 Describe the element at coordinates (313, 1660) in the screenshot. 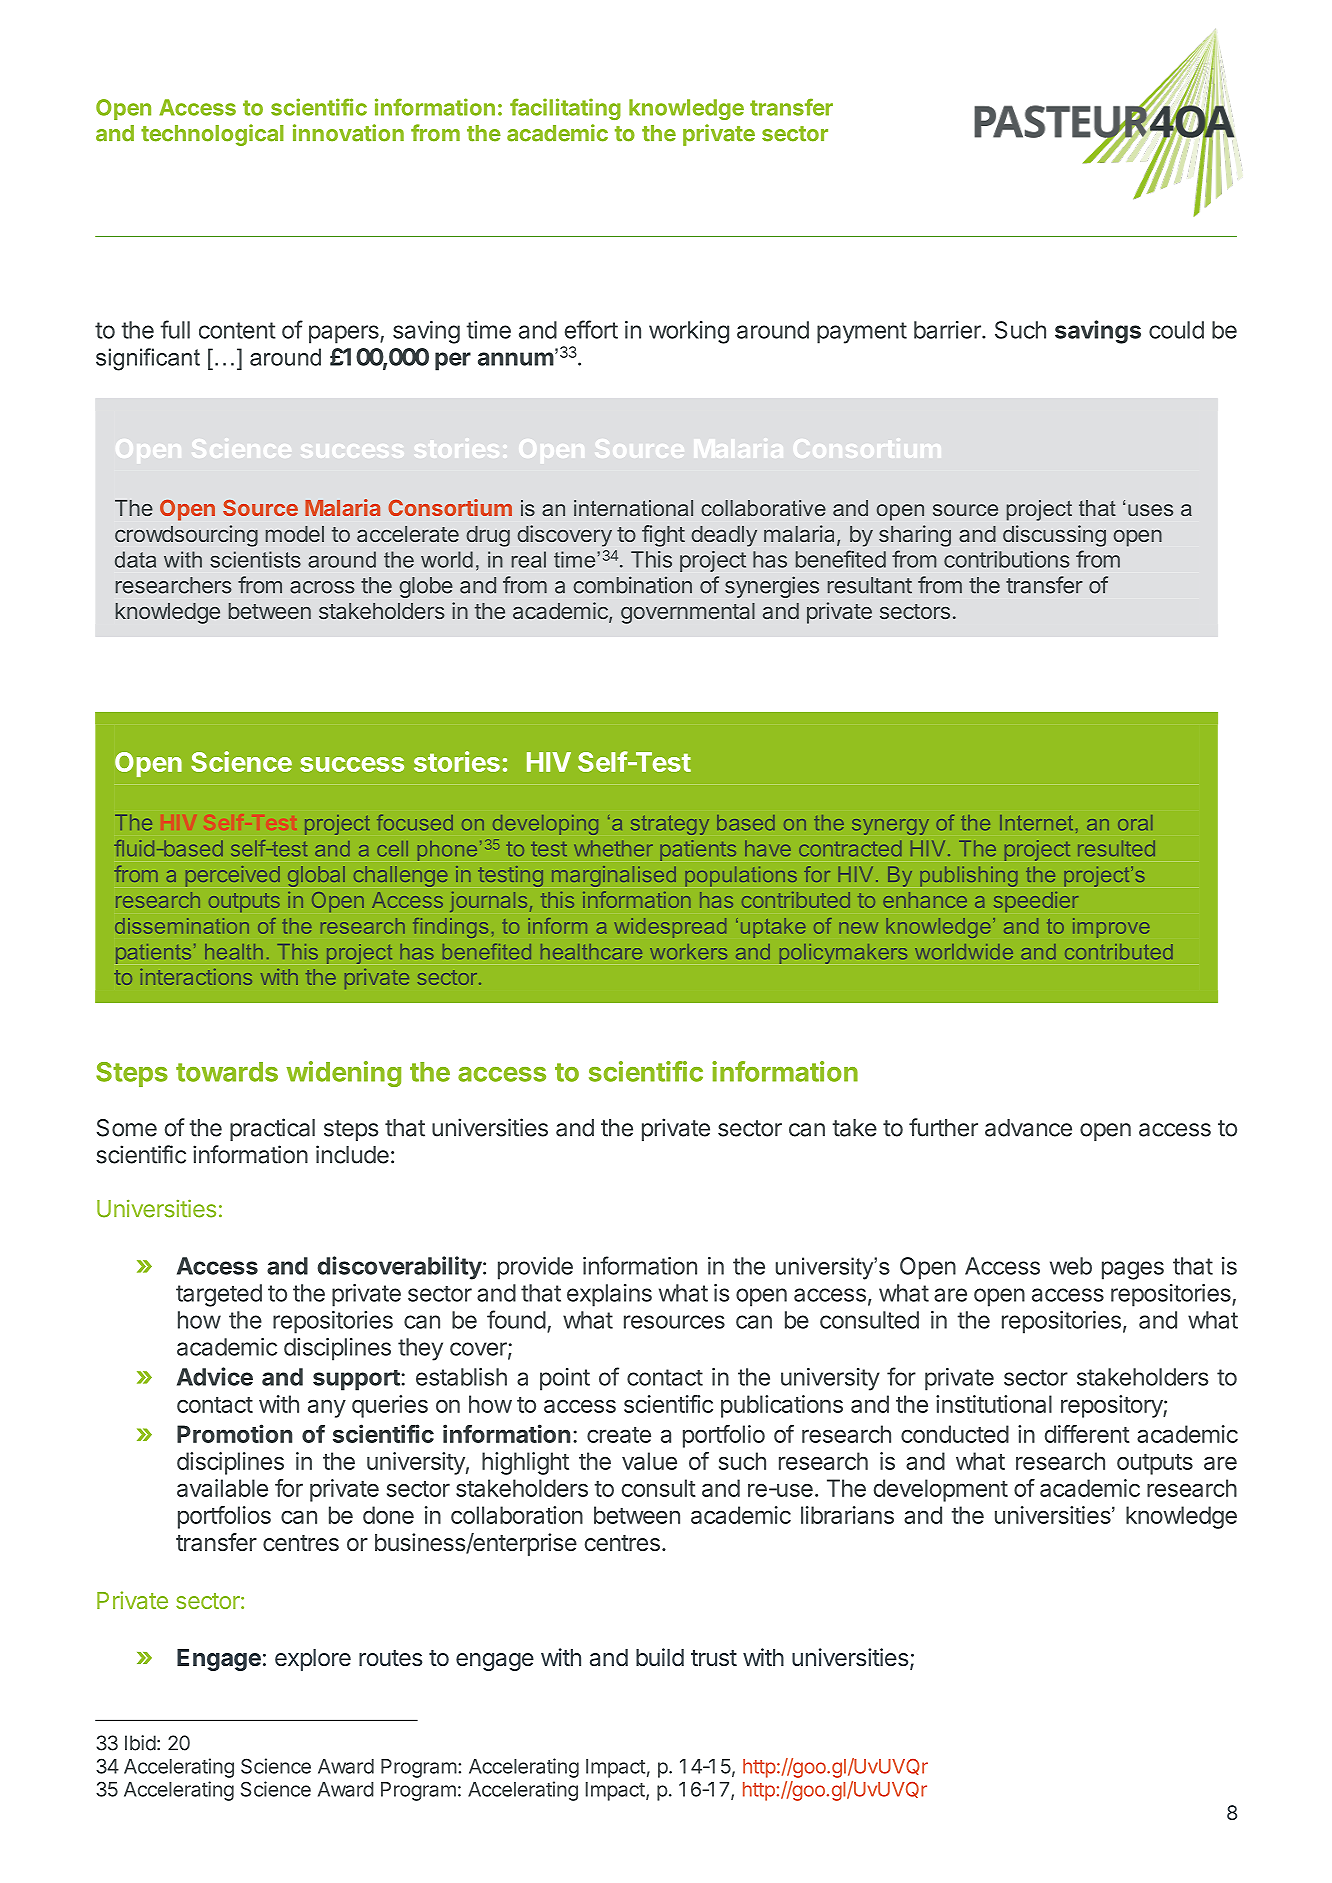

I see `explore` at that location.
